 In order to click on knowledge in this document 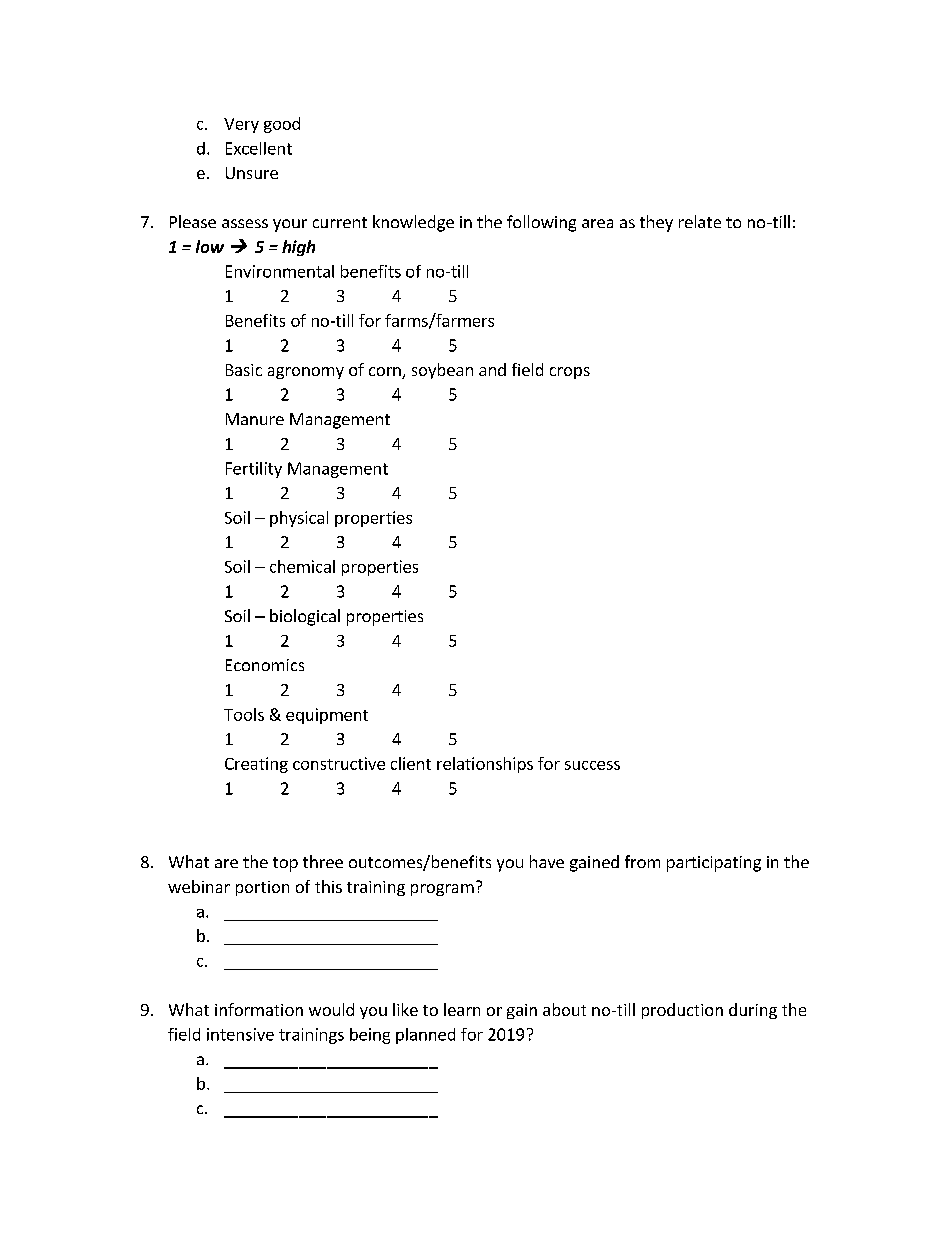, I will do `click(413, 223)`.
